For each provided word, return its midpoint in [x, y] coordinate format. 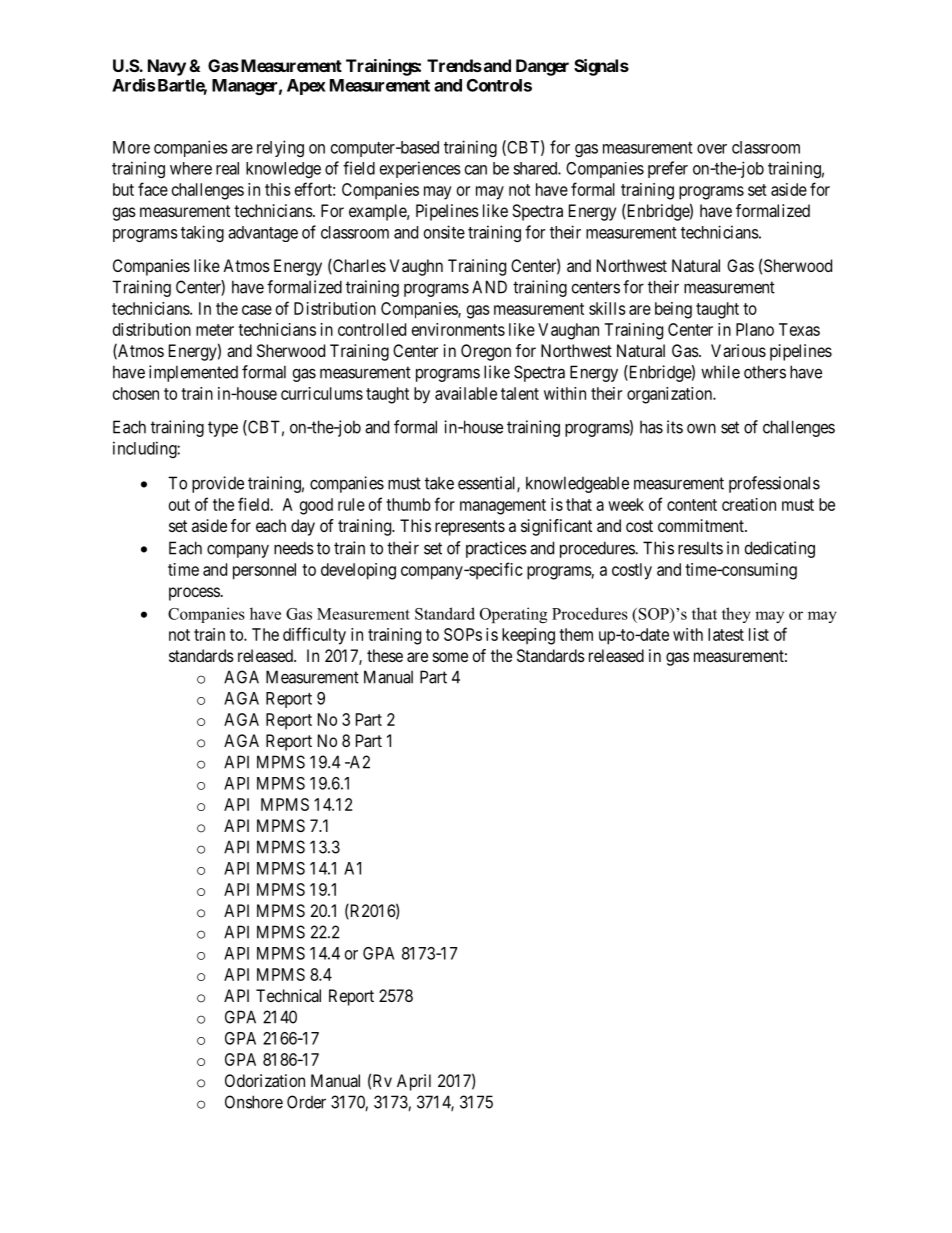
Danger [542, 67]
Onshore [254, 1102]
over [712, 149]
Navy [167, 67]
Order [306, 1102]
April [414, 1082]
